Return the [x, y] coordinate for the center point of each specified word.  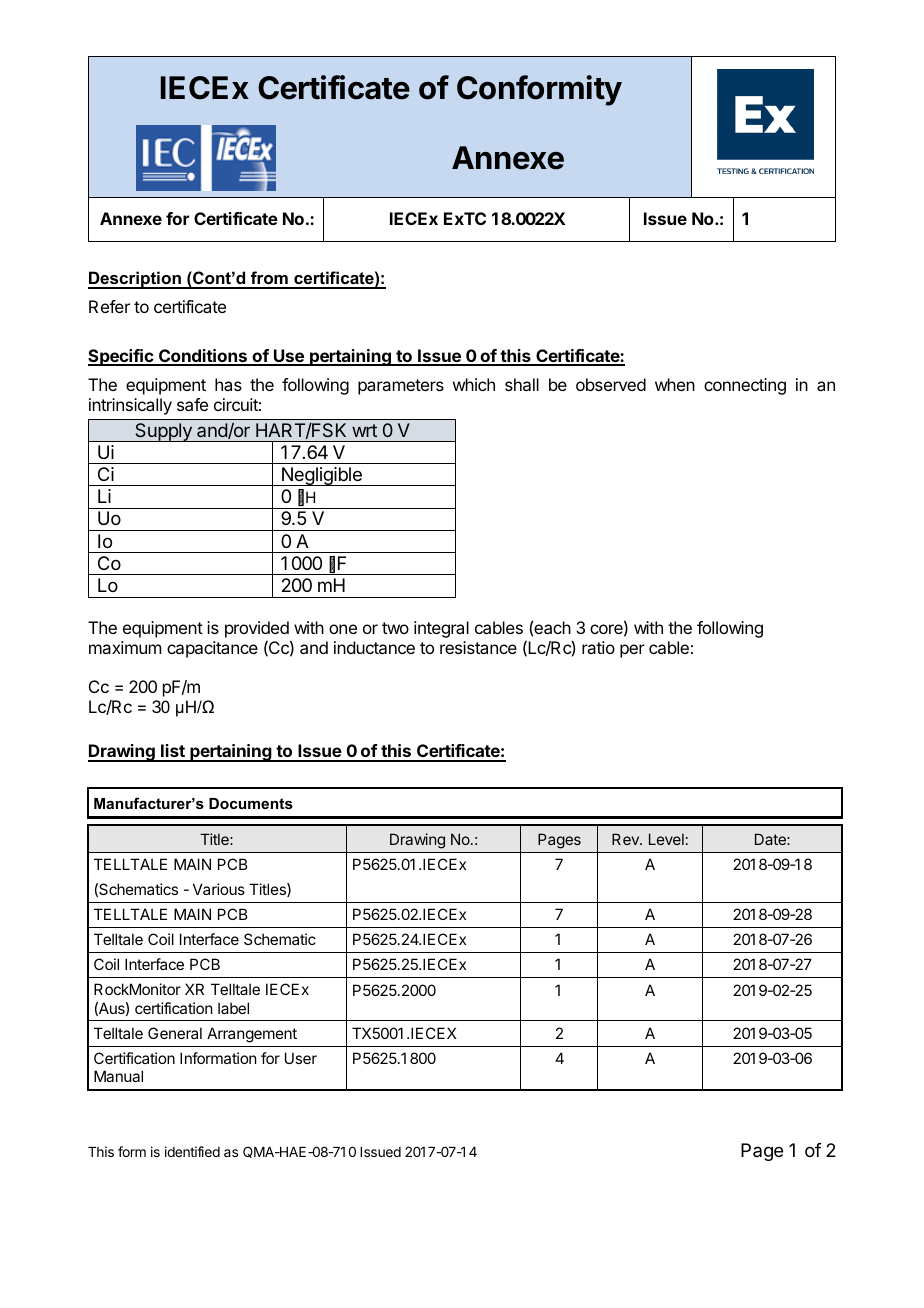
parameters [401, 387]
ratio [598, 647]
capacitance [212, 649]
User [301, 1058]
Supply [163, 432]
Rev [626, 839]
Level [666, 839]
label [233, 1008]
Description [135, 280]
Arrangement [252, 1035]
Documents [251, 803]
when [675, 384]
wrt [364, 430]
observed [611, 384]
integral [441, 629]
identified [192, 1151]
